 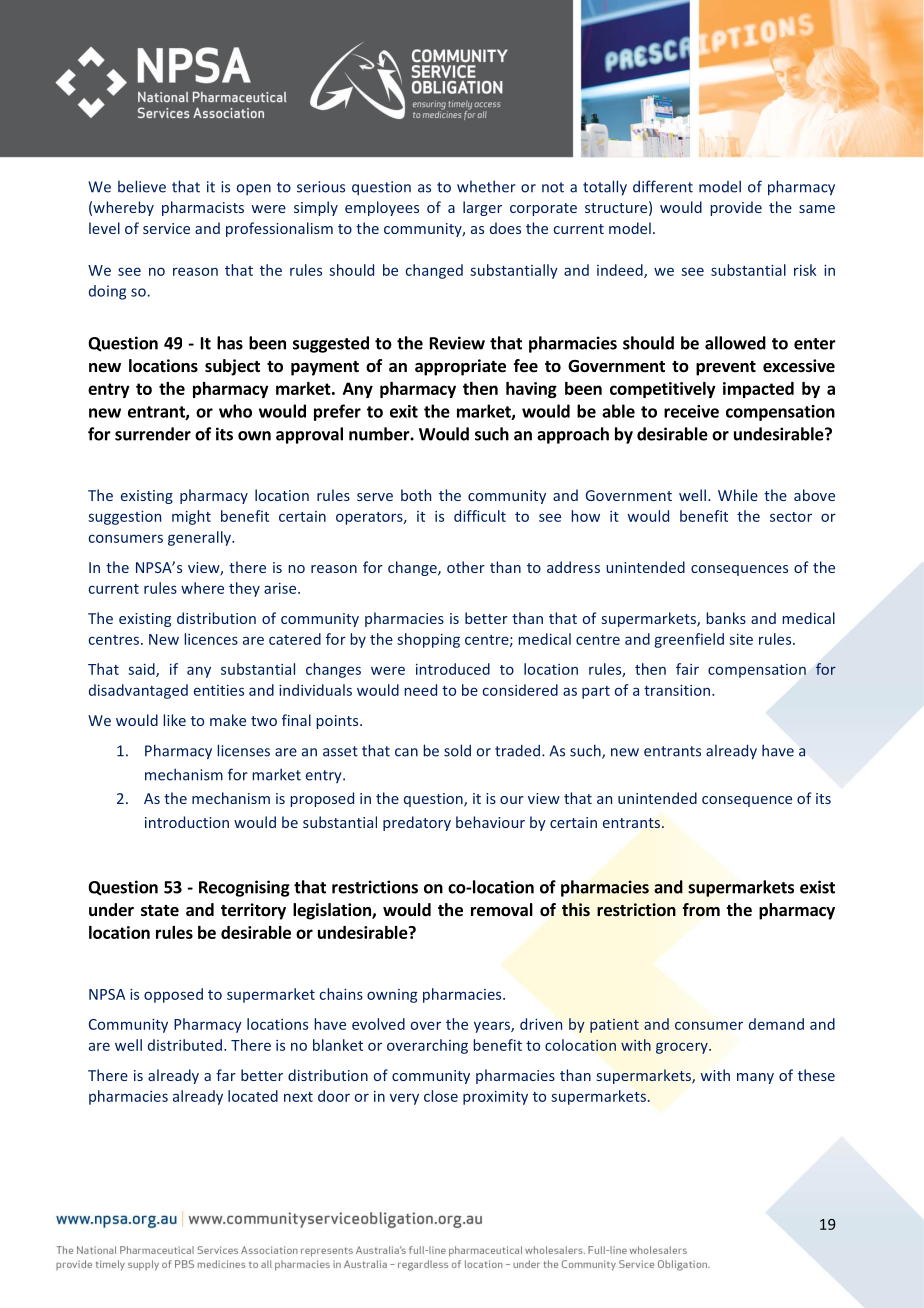 What do you see at coordinates (736, 208) in the screenshot?
I see `provide` at bounding box center [736, 208].
